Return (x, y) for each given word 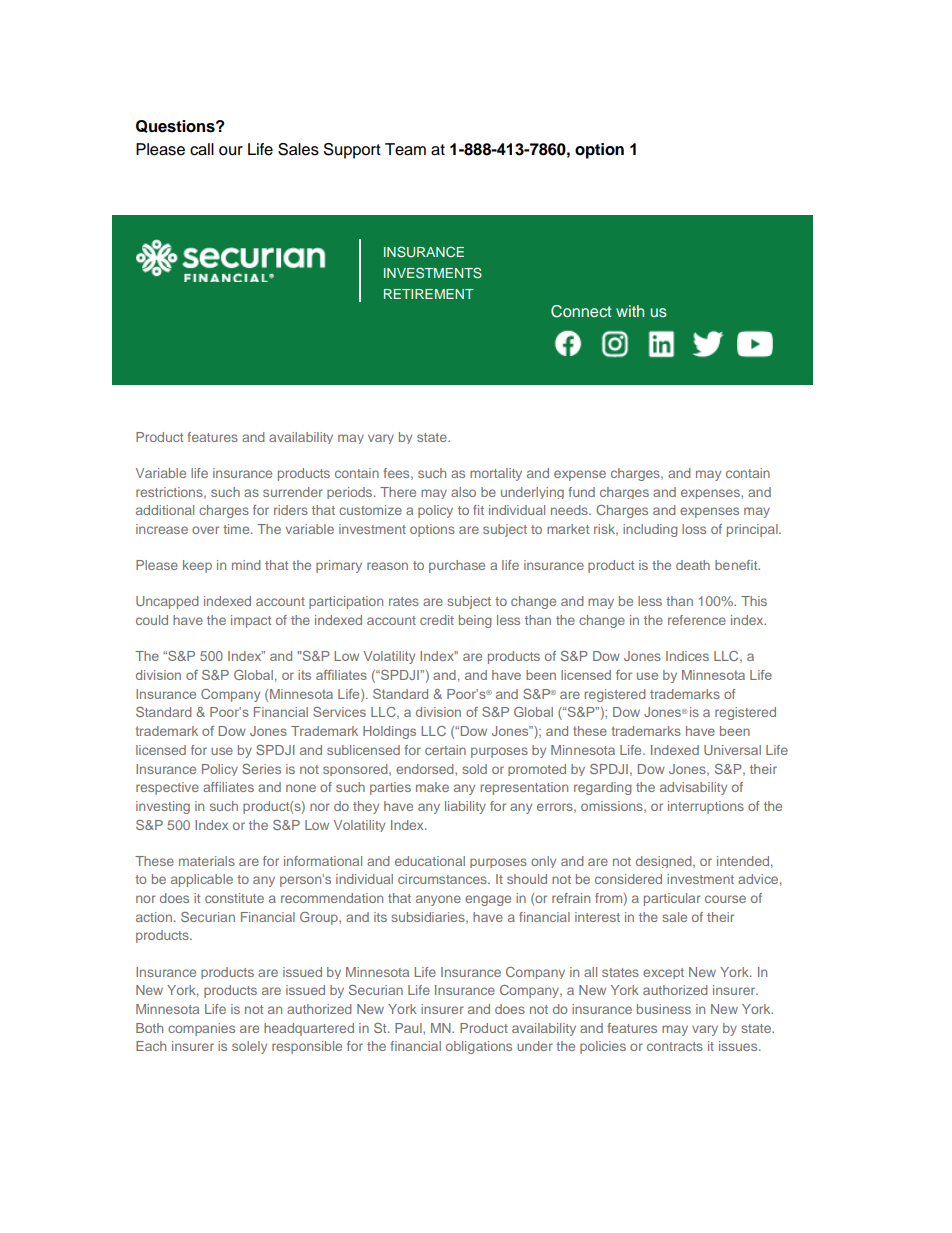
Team (405, 149)
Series (261, 769)
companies (201, 1029)
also (463, 492)
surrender (293, 492)
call (202, 149)
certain (445, 750)
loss (694, 529)
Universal (732, 750)
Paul (409, 1028)
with (630, 311)
